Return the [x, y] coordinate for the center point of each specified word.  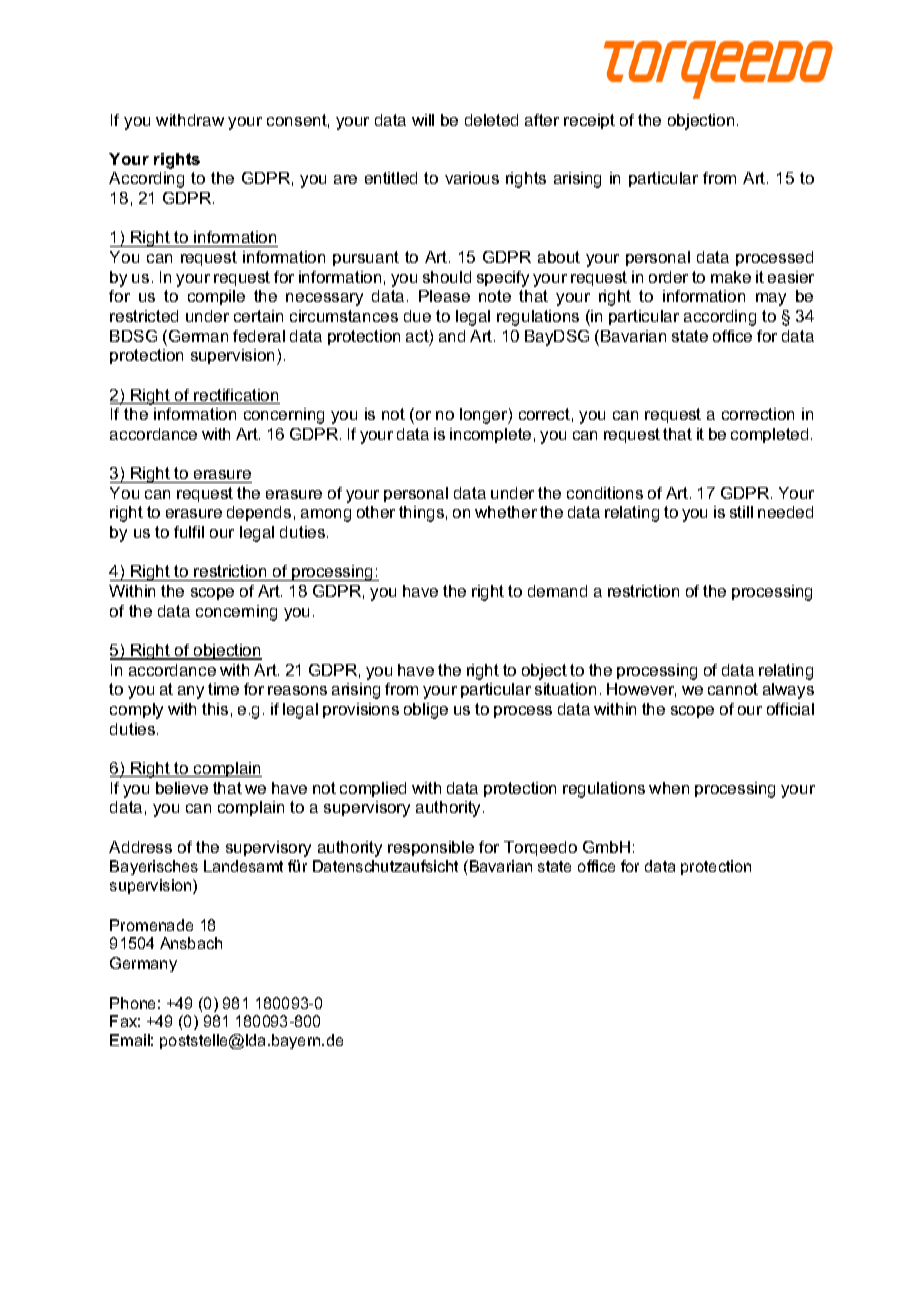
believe [182, 788]
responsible [431, 848]
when [669, 788]
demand [557, 591]
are [345, 179]
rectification [236, 396]
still [741, 512]
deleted [491, 120]
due [417, 316]
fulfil [189, 532]
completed [769, 435]
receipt [589, 121]
